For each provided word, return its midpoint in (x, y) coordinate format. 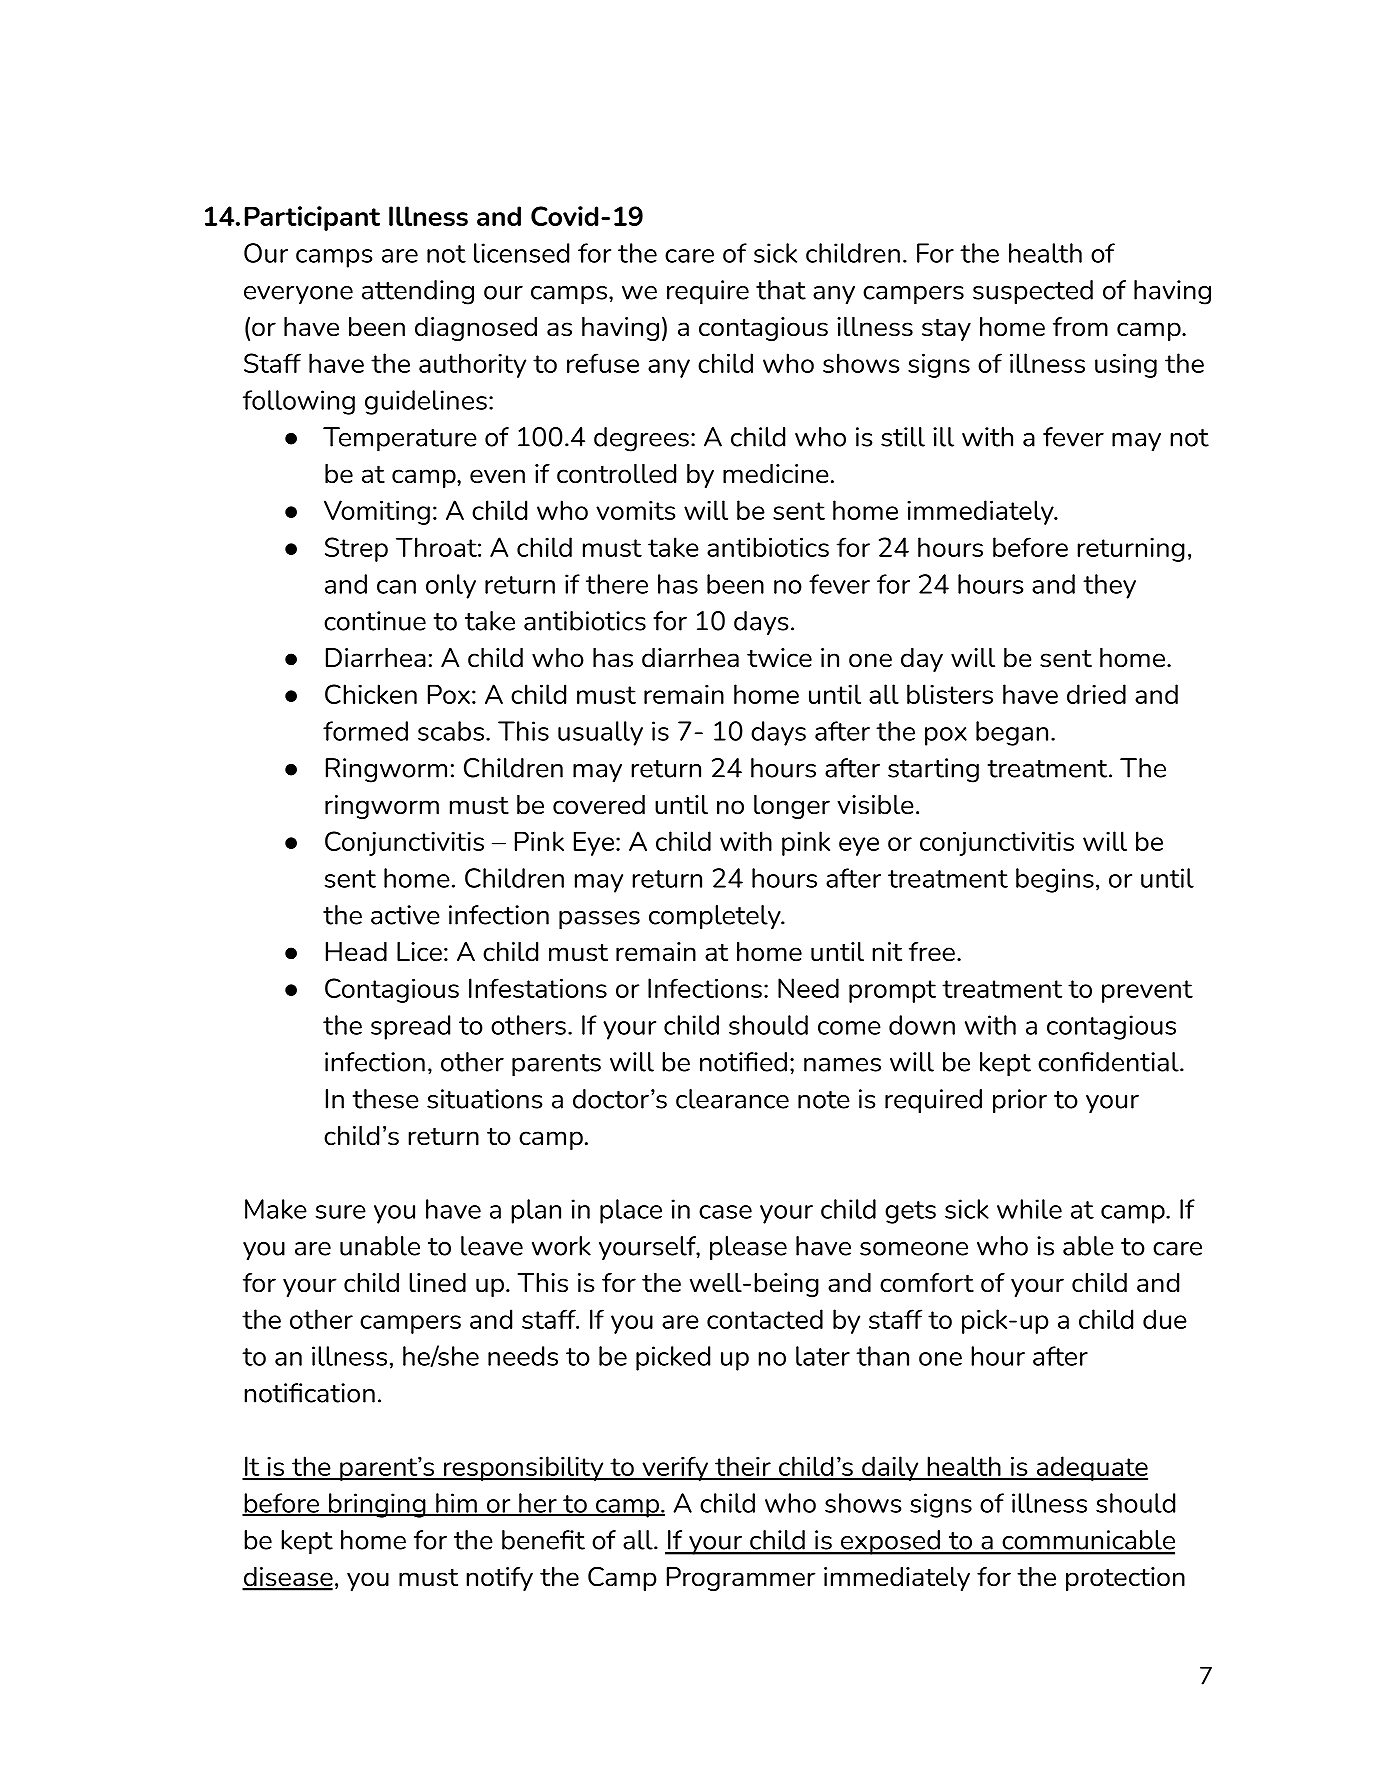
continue (375, 621)
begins (1055, 880)
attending (418, 292)
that (781, 290)
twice (779, 658)
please (748, 1248)
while (1029, 1209)
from (1080, 327)
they (1109, 586)
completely (716, 917)
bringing (377, 1505)
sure (341, 1212)
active (405, 915)
